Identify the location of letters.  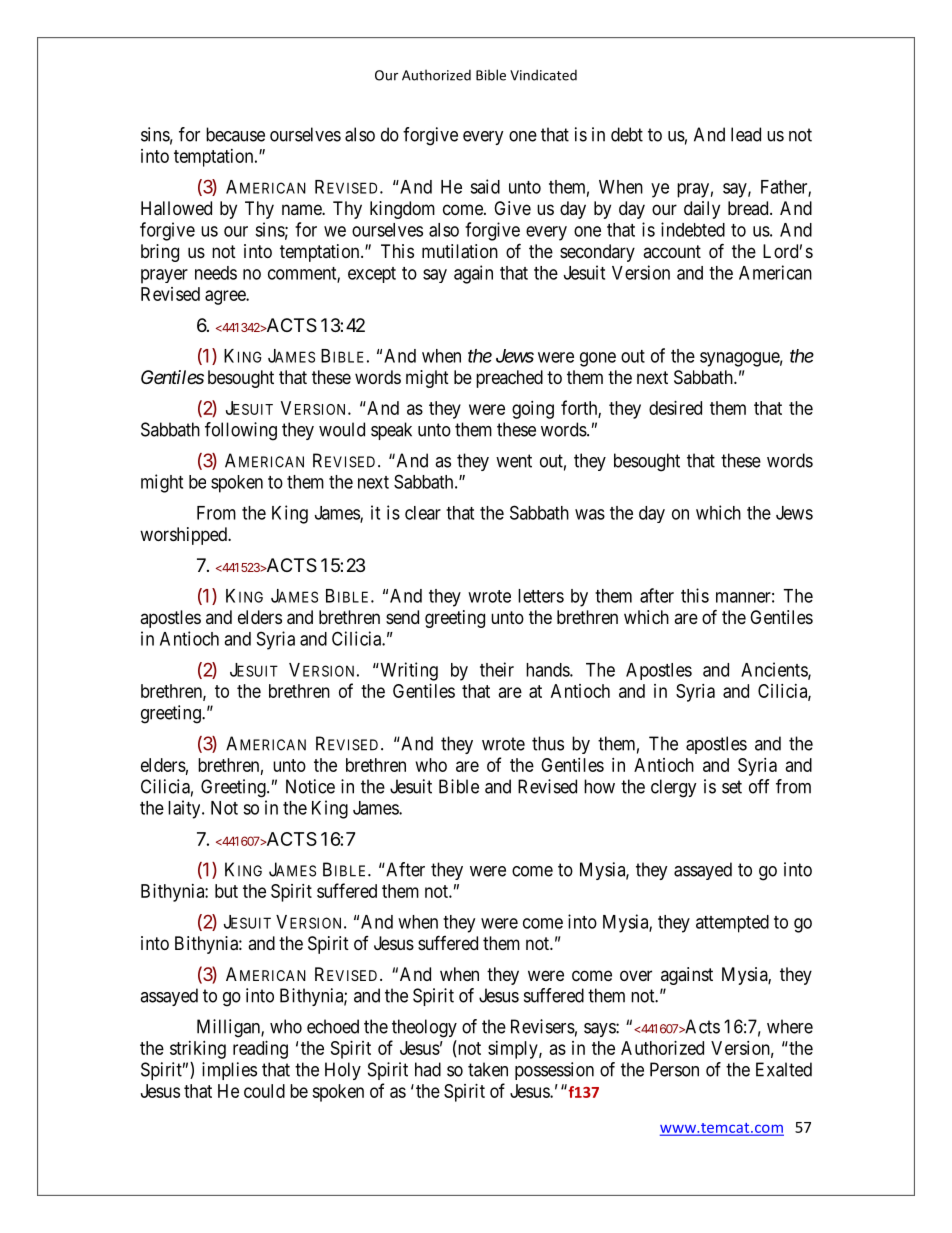
(541, 596).
